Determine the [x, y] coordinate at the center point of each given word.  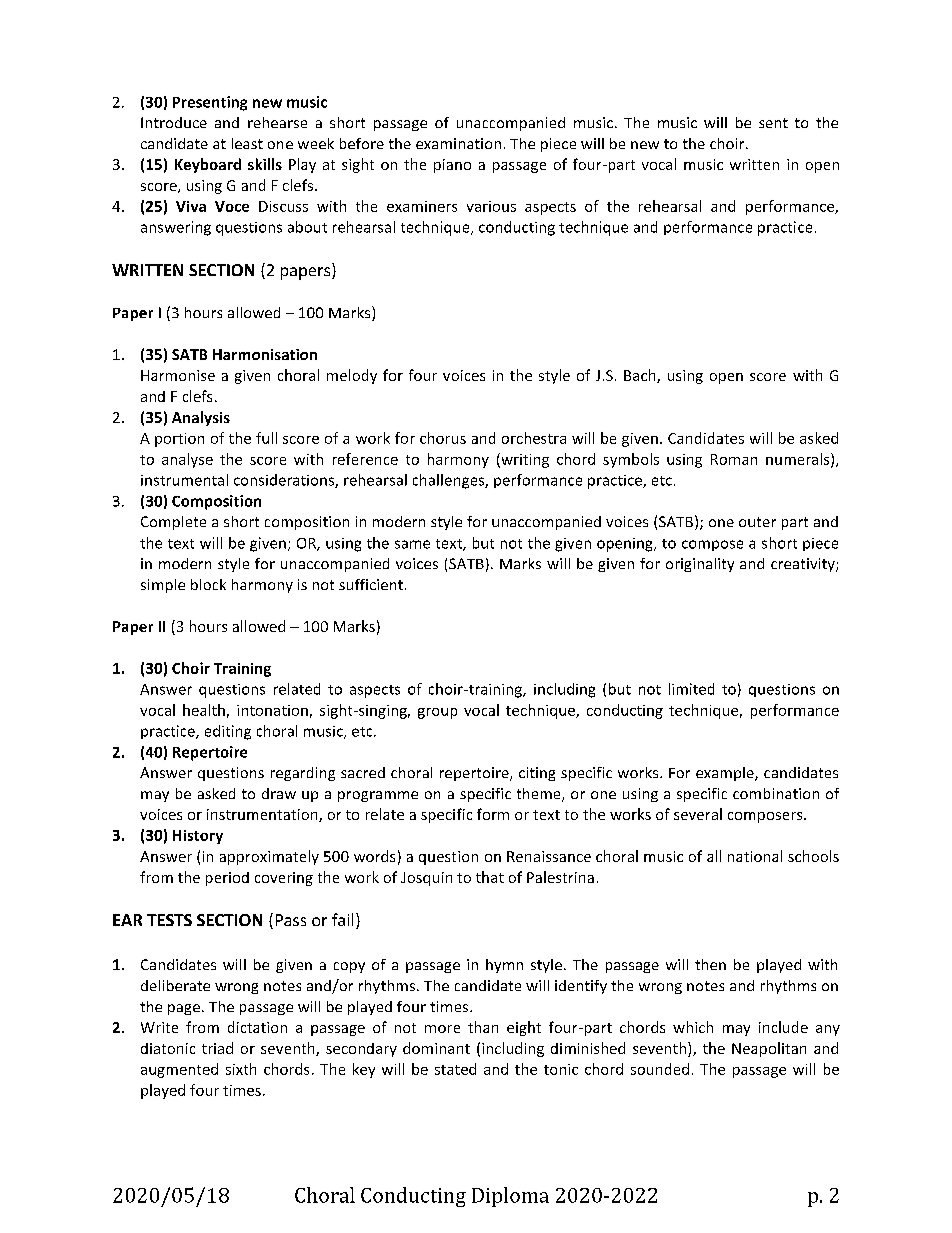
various [491, 206]
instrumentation [263, 815]
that [490, 877]
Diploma [510, 1197]
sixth [241, 1069]
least [247, 143]
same [412, 544]
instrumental [184, 480]
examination [458, 143]
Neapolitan [769, 1049]
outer [757, 522]
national [755, 856]
